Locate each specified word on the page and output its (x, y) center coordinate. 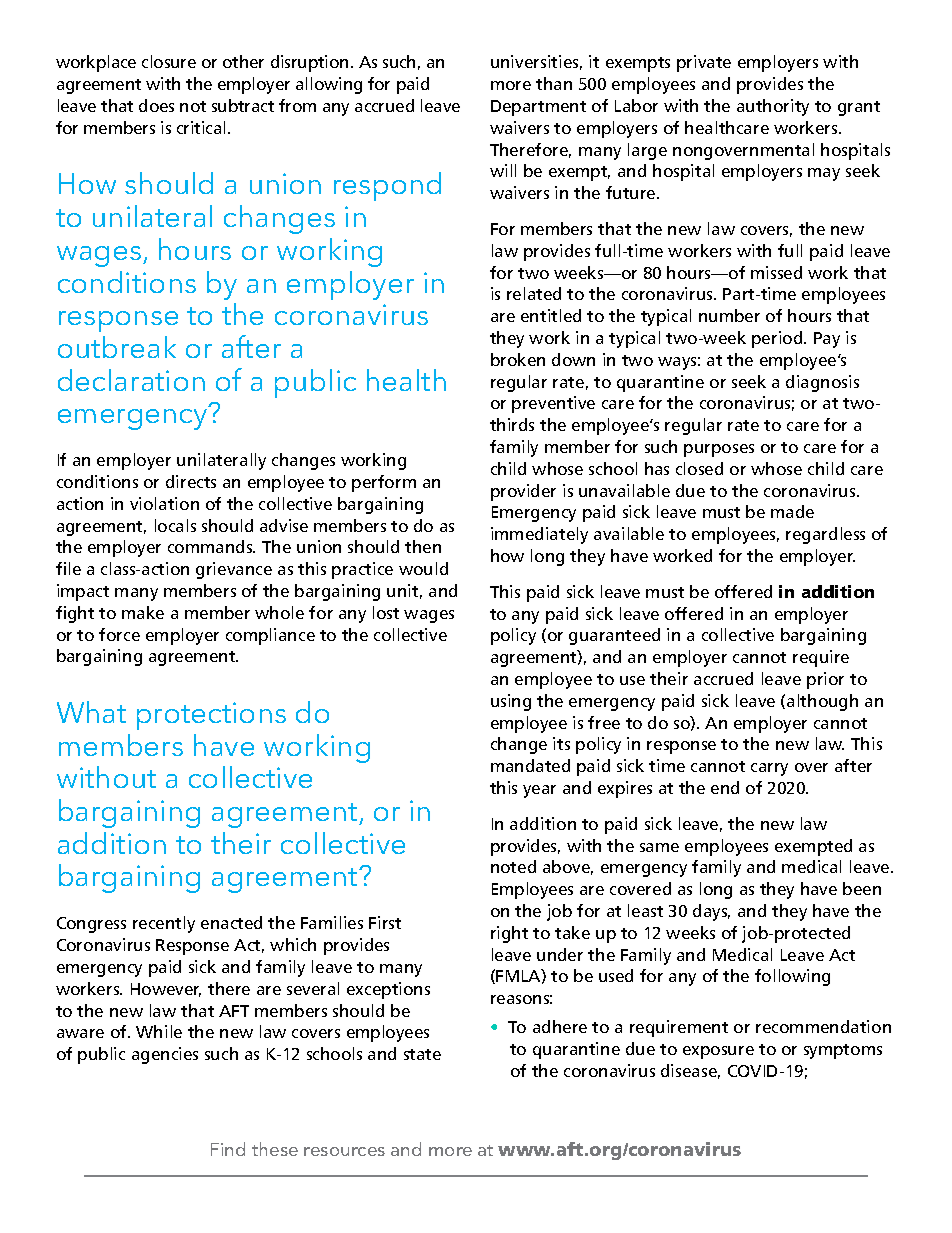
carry (769, 769)
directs (191, 481)
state (422, 1054)
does (156, 105)
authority (773, 107)
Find (228, 1149)
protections (211, 716)
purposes (719, 450)
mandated (530, 765)
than (554, 83)
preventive (553, 404)
